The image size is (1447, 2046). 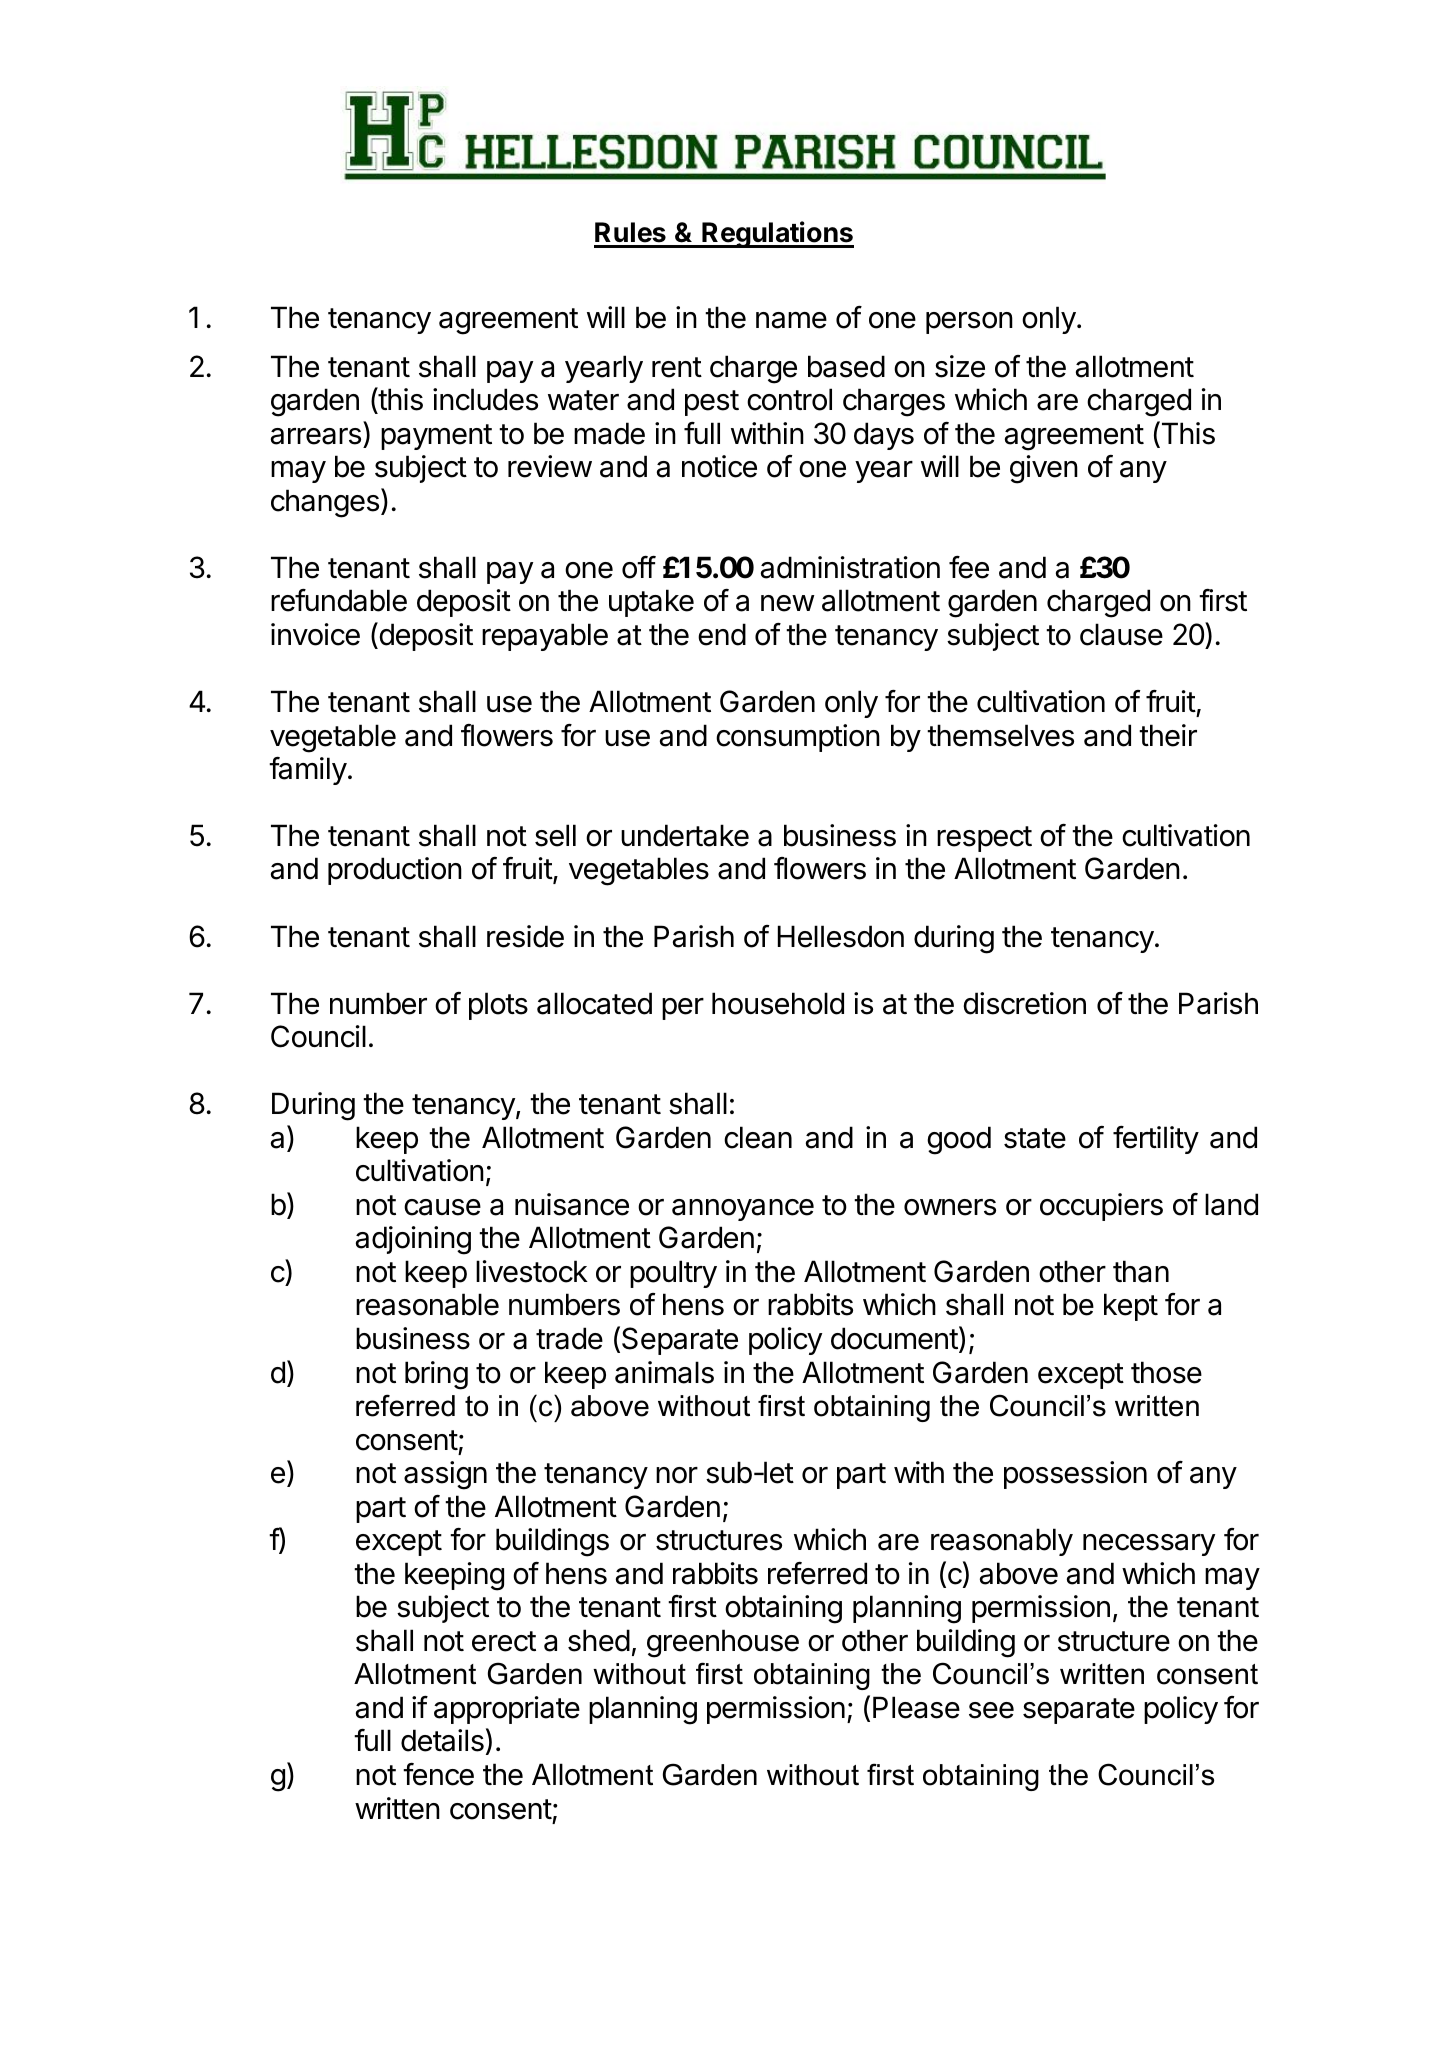 What do you see at coordinates (442, 1740) in the document?
I see `details` at bounding box center [442, 1740].
